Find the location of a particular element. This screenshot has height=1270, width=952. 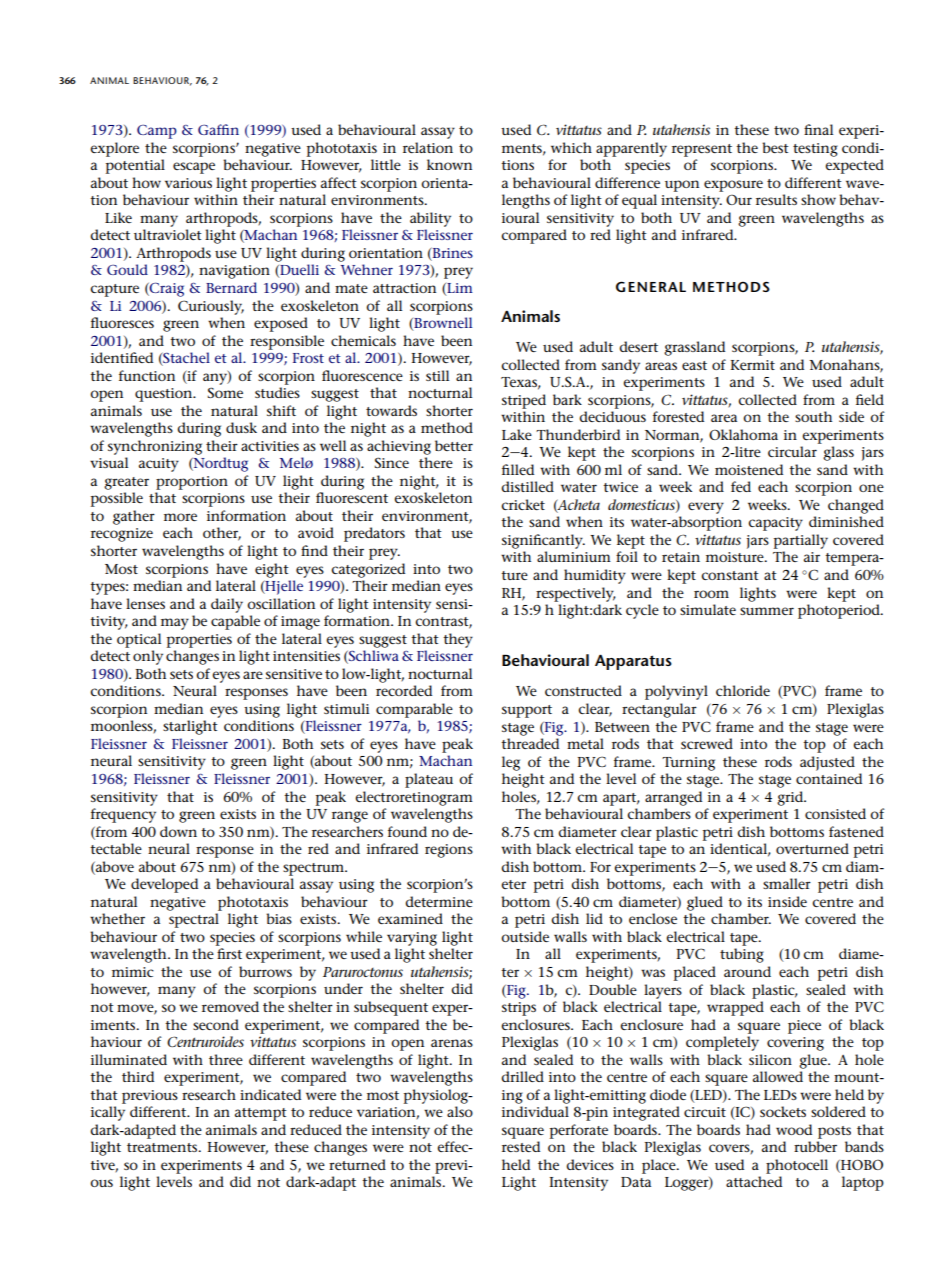

also is located at coordinates (460, 1111).
